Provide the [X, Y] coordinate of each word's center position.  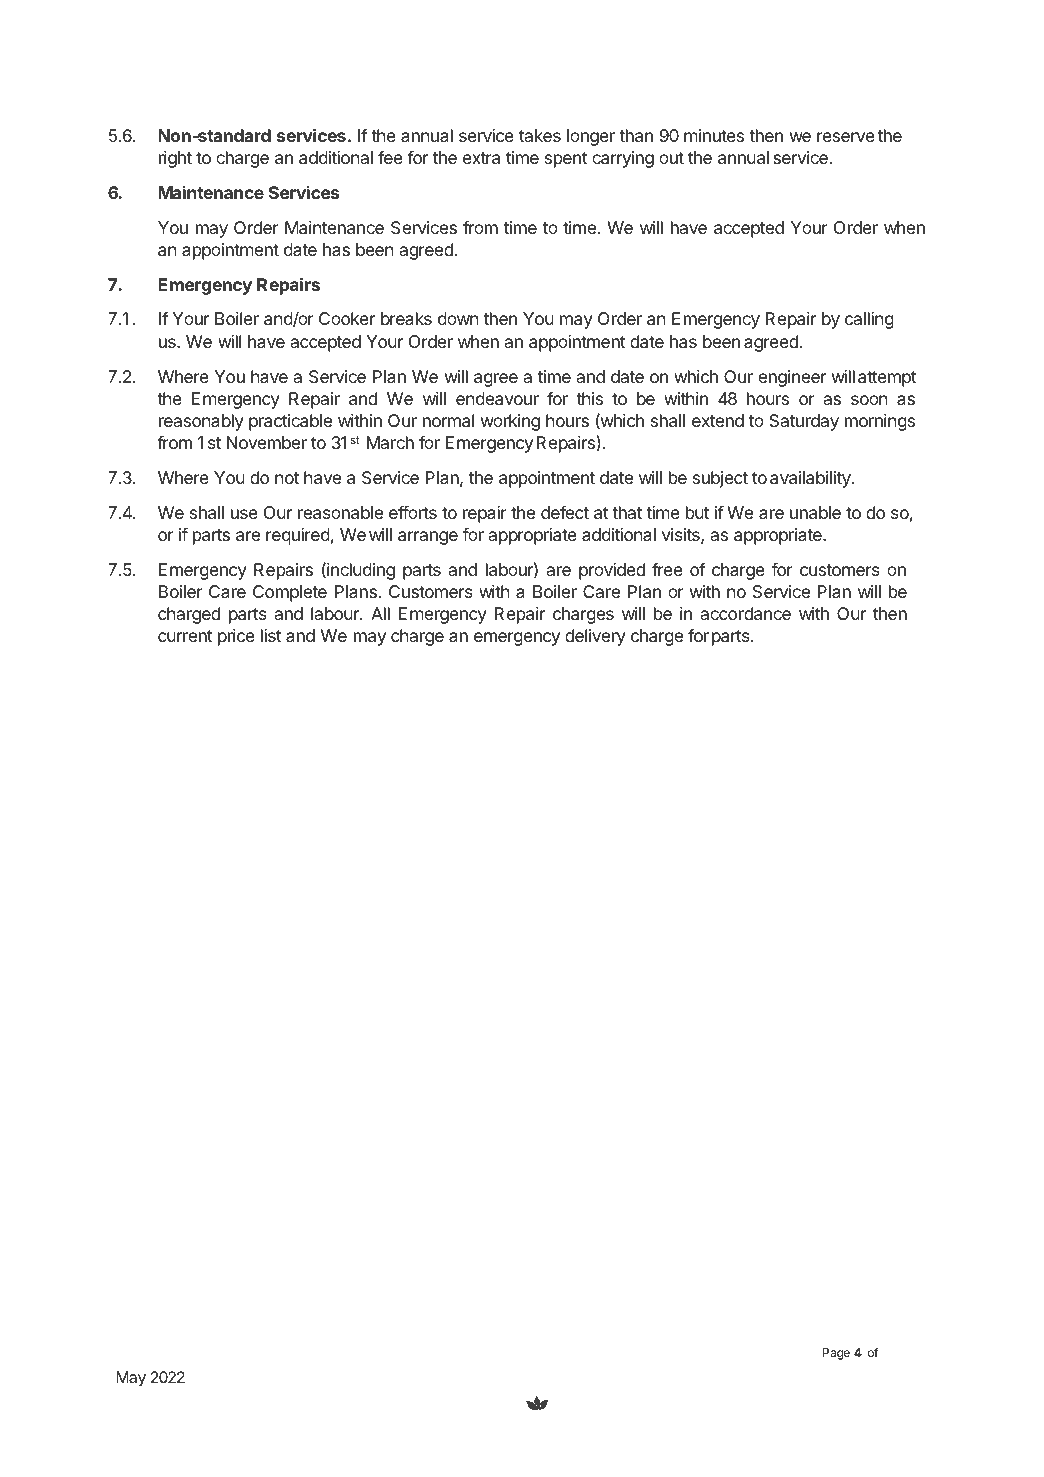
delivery [595, 637]
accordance [746, 613]
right [175, 159]
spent [566, 160]
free [667, 569]
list [271, 635]
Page [836, 1354]
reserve [846, 137]
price [236, 637]
